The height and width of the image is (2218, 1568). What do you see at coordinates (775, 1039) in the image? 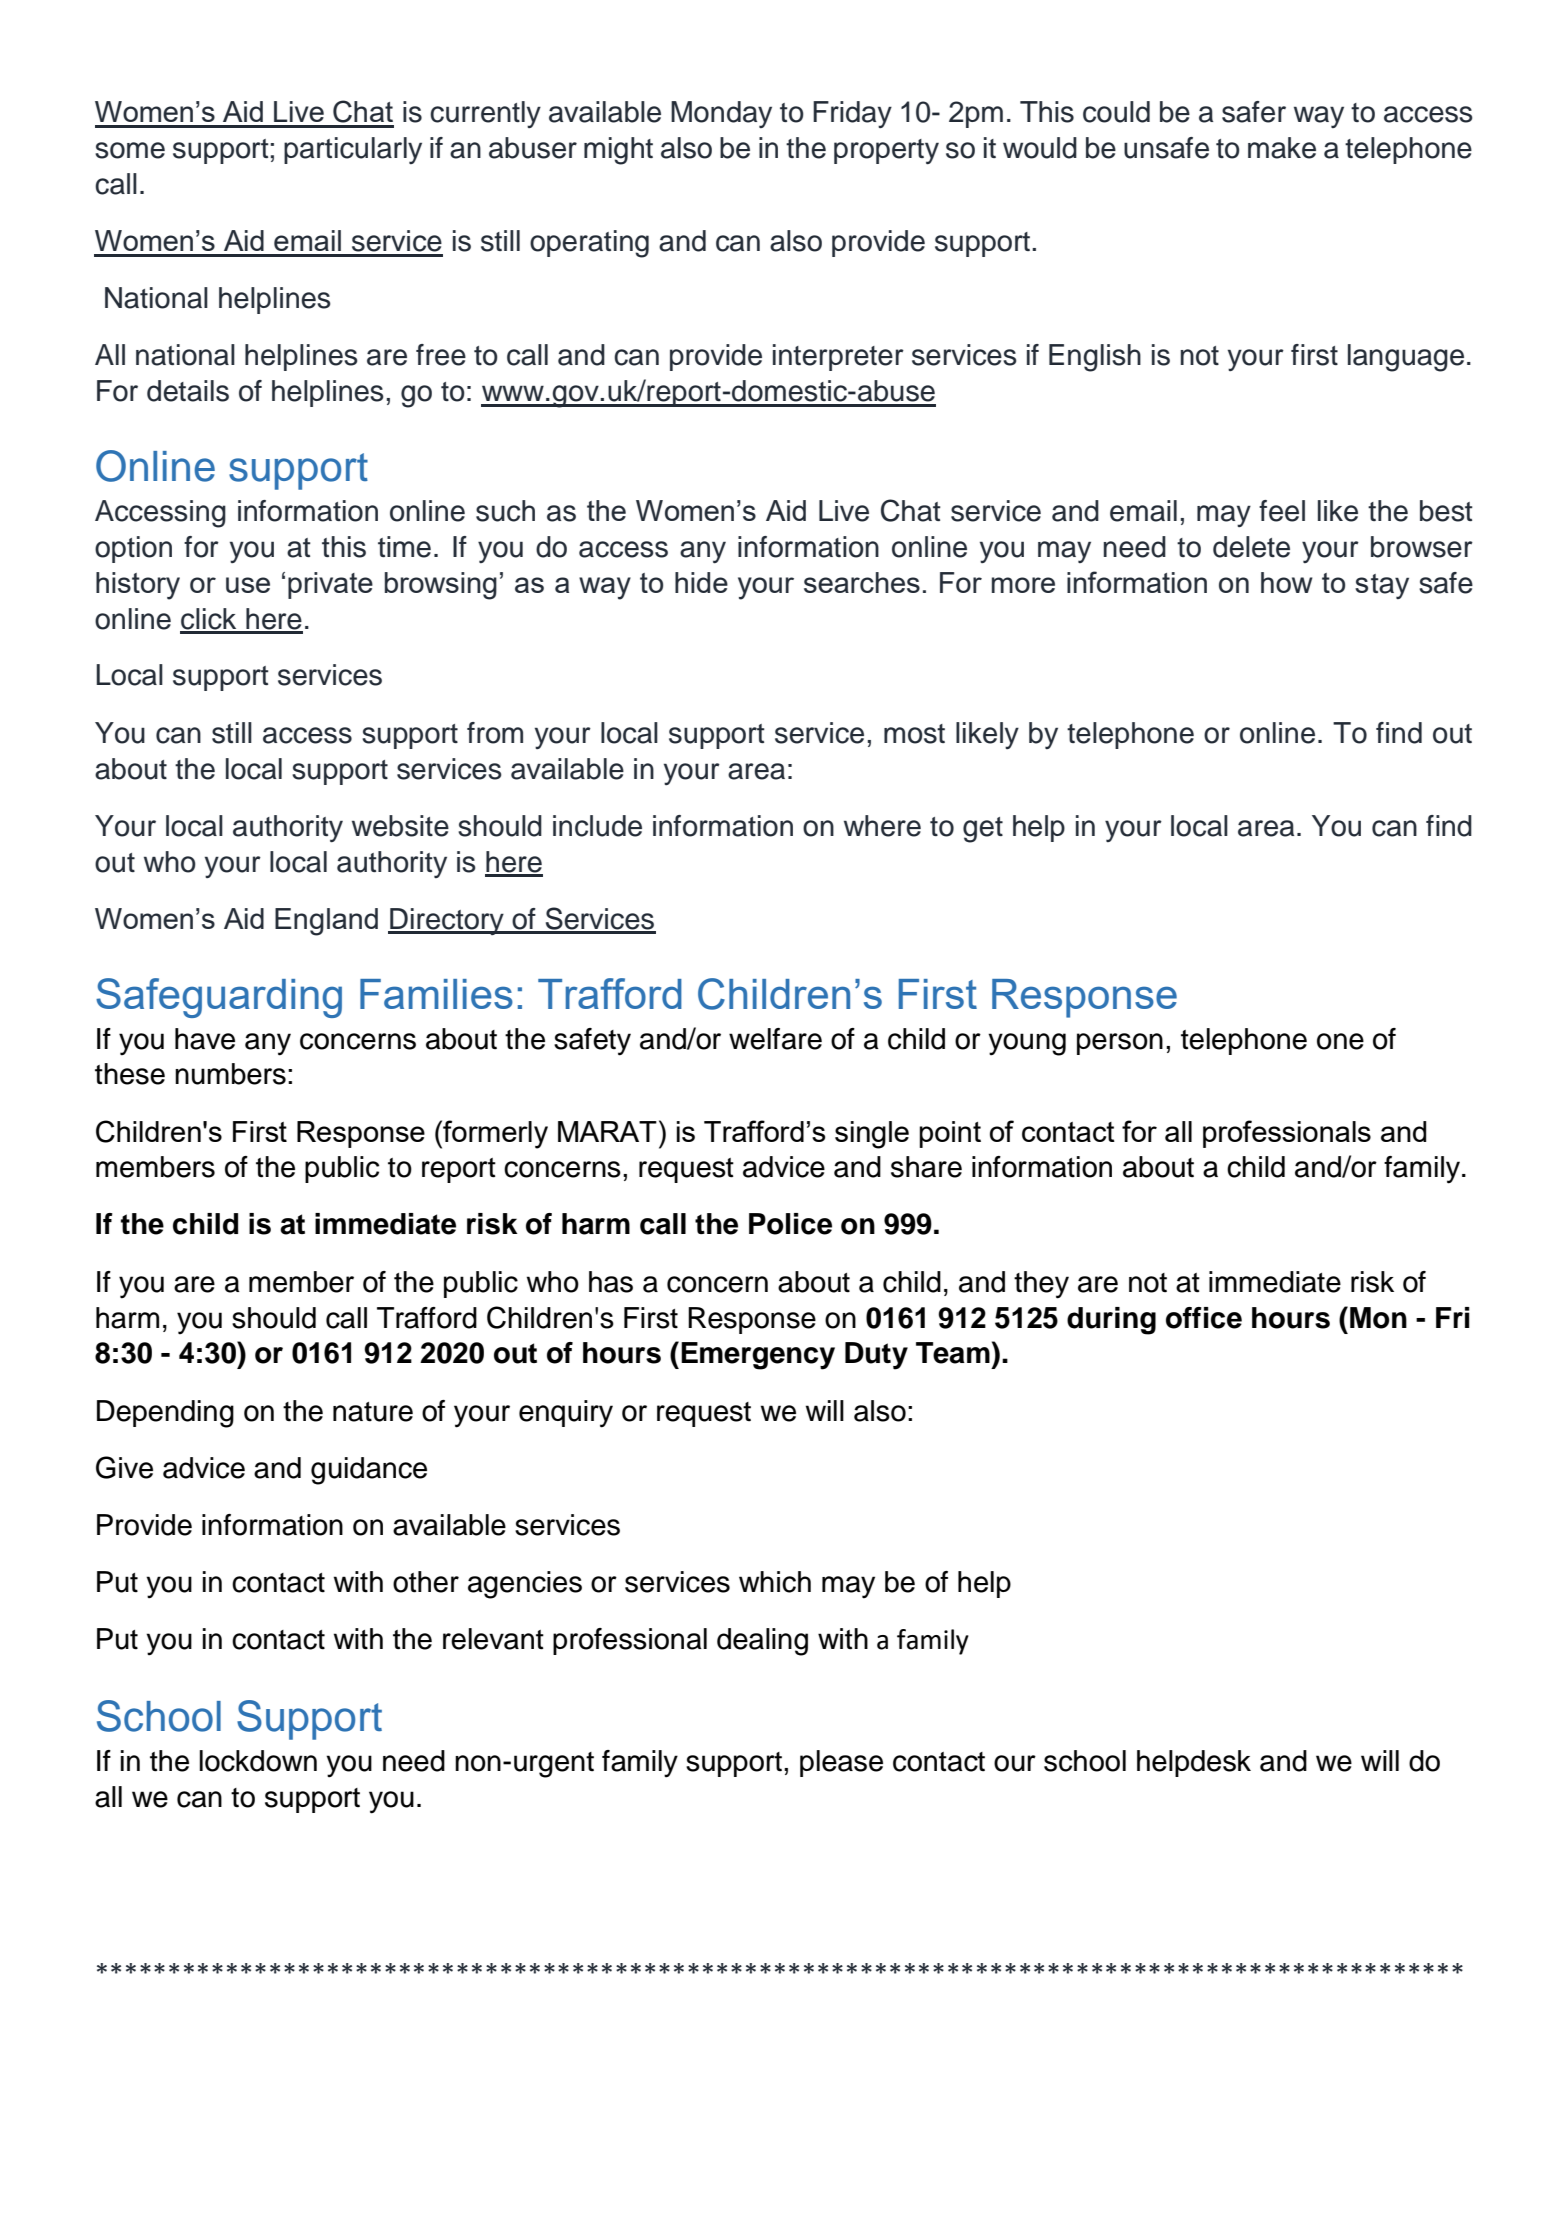
I see `welfare` at bounding box center [775, 1039].
